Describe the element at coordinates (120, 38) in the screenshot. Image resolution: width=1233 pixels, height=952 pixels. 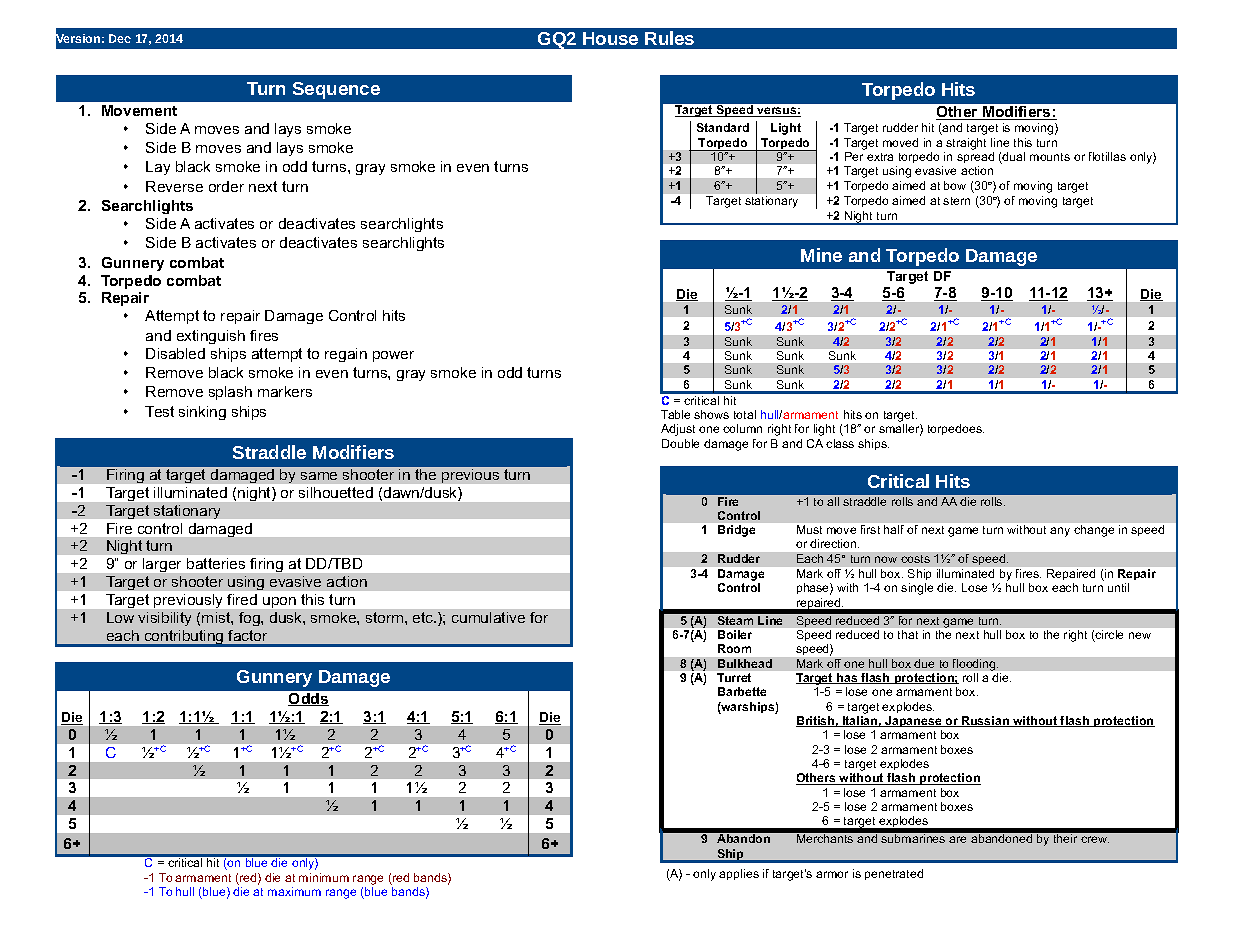
I see `Dec` at that location.
